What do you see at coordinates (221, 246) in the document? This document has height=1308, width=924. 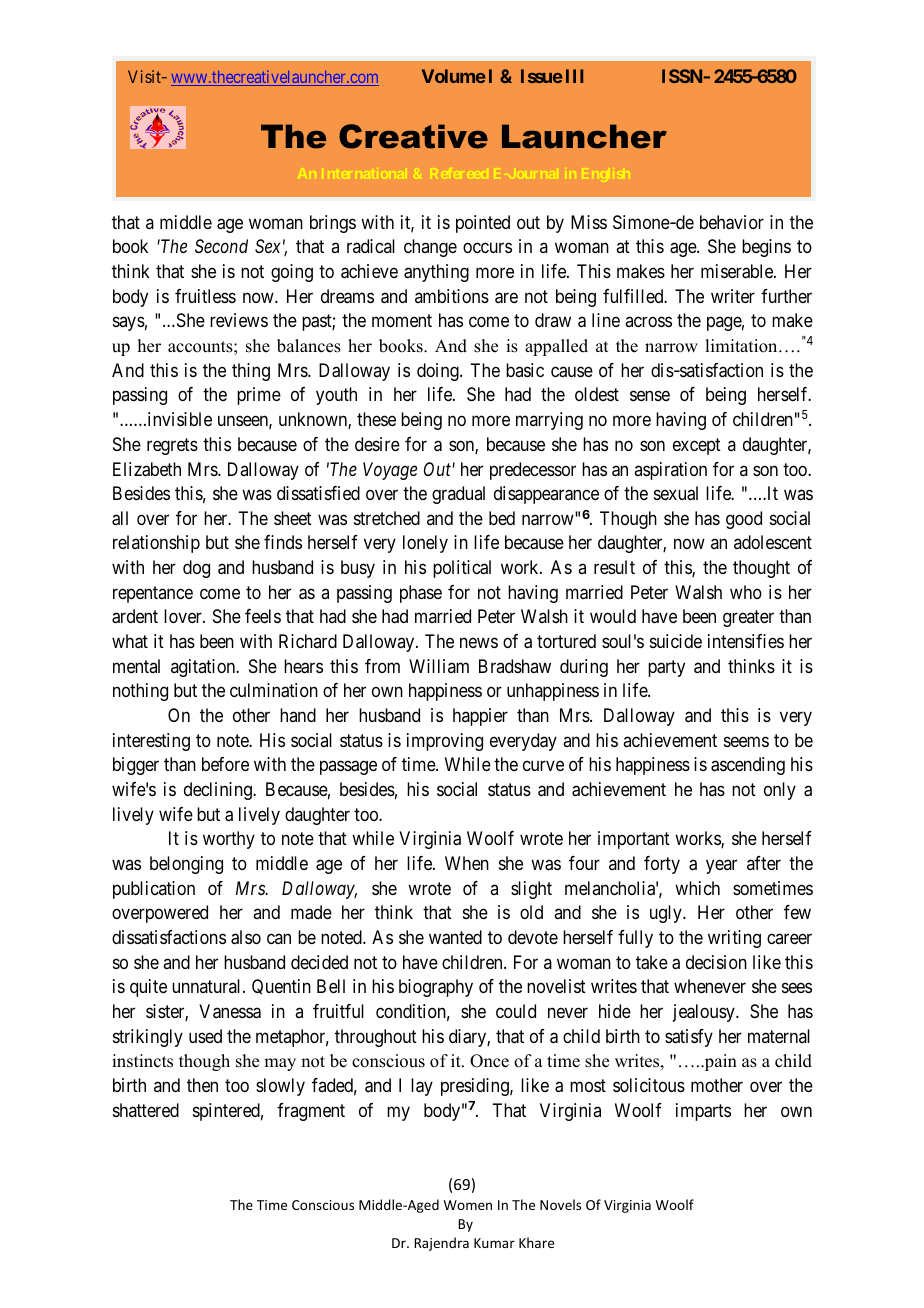 I see `Second` at bounding box center [221, 246].
